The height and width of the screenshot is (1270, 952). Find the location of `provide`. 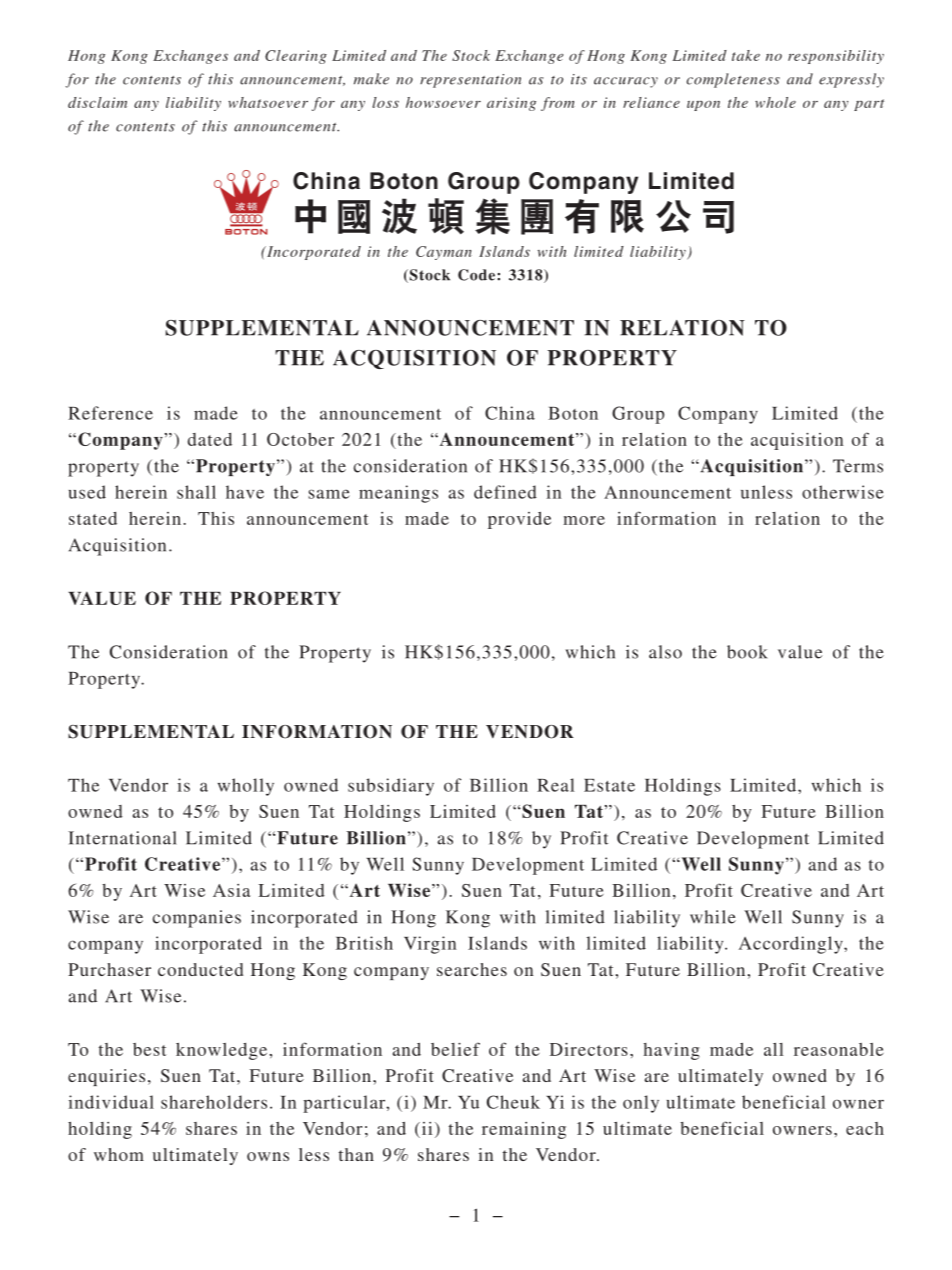

provide is located at coordinates (519, 520).
